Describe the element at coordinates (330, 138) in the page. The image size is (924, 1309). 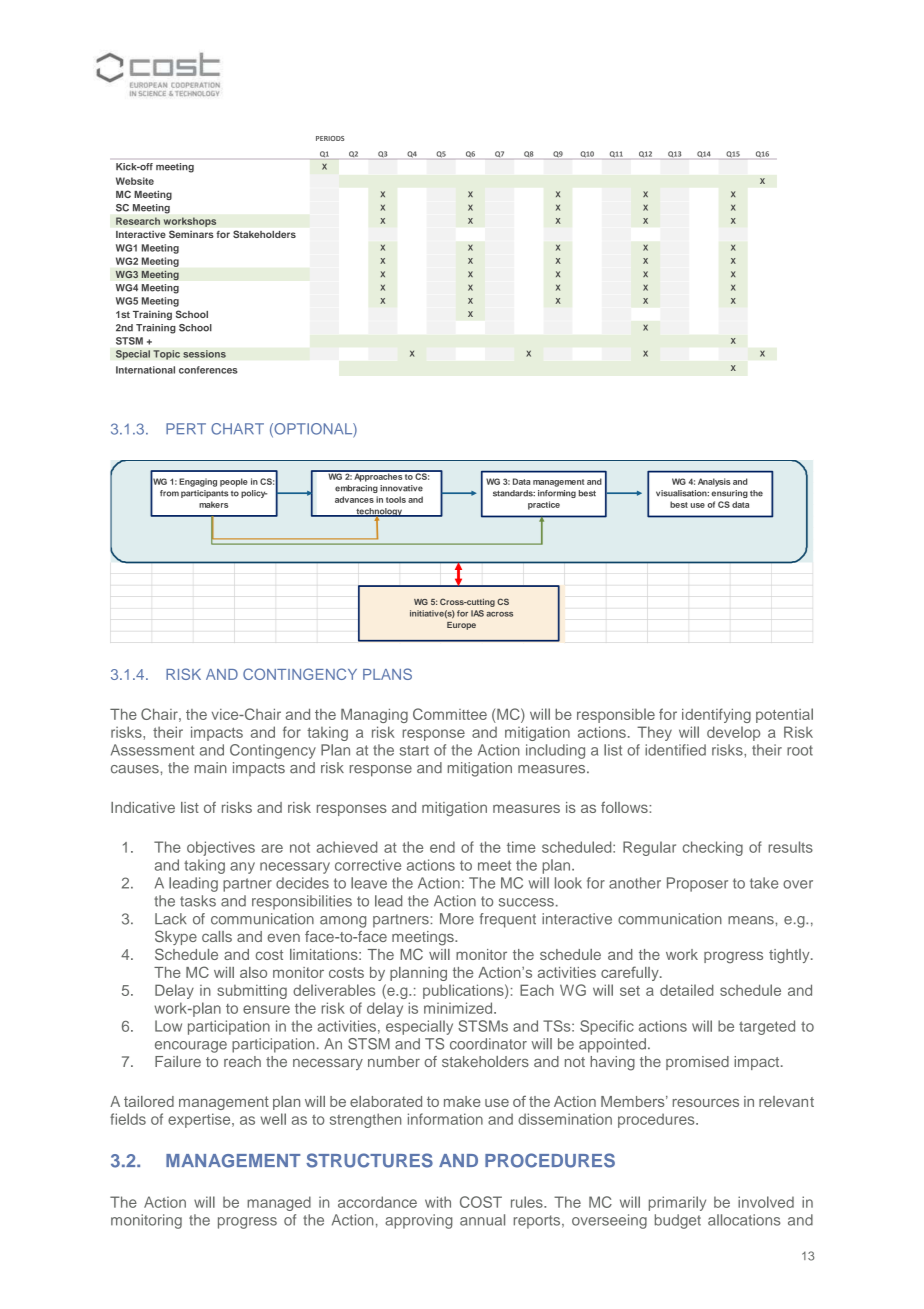
I see `PERIODS` at that location.
